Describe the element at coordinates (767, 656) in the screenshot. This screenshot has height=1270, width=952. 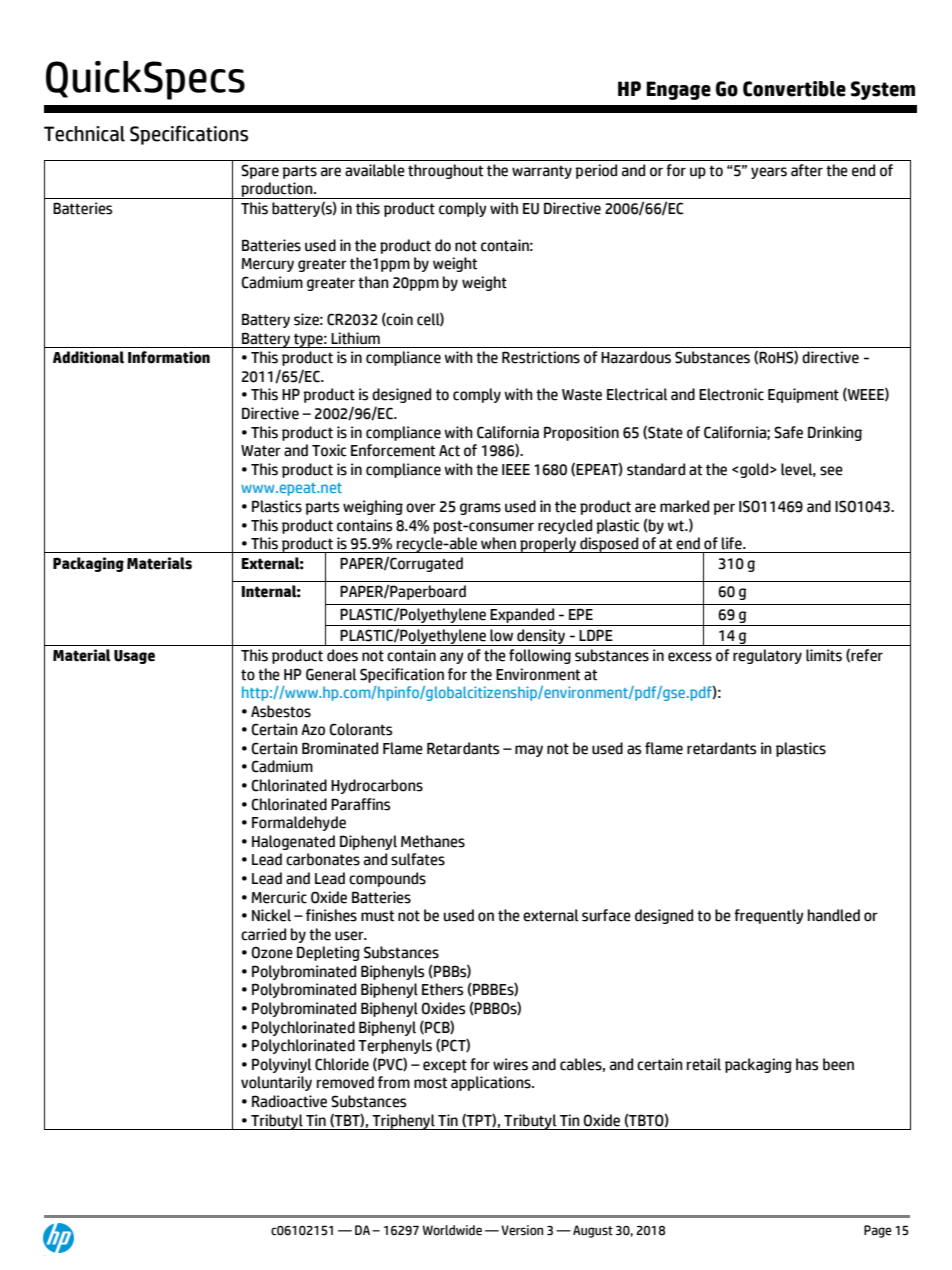
I see `regulatory` at that location.
